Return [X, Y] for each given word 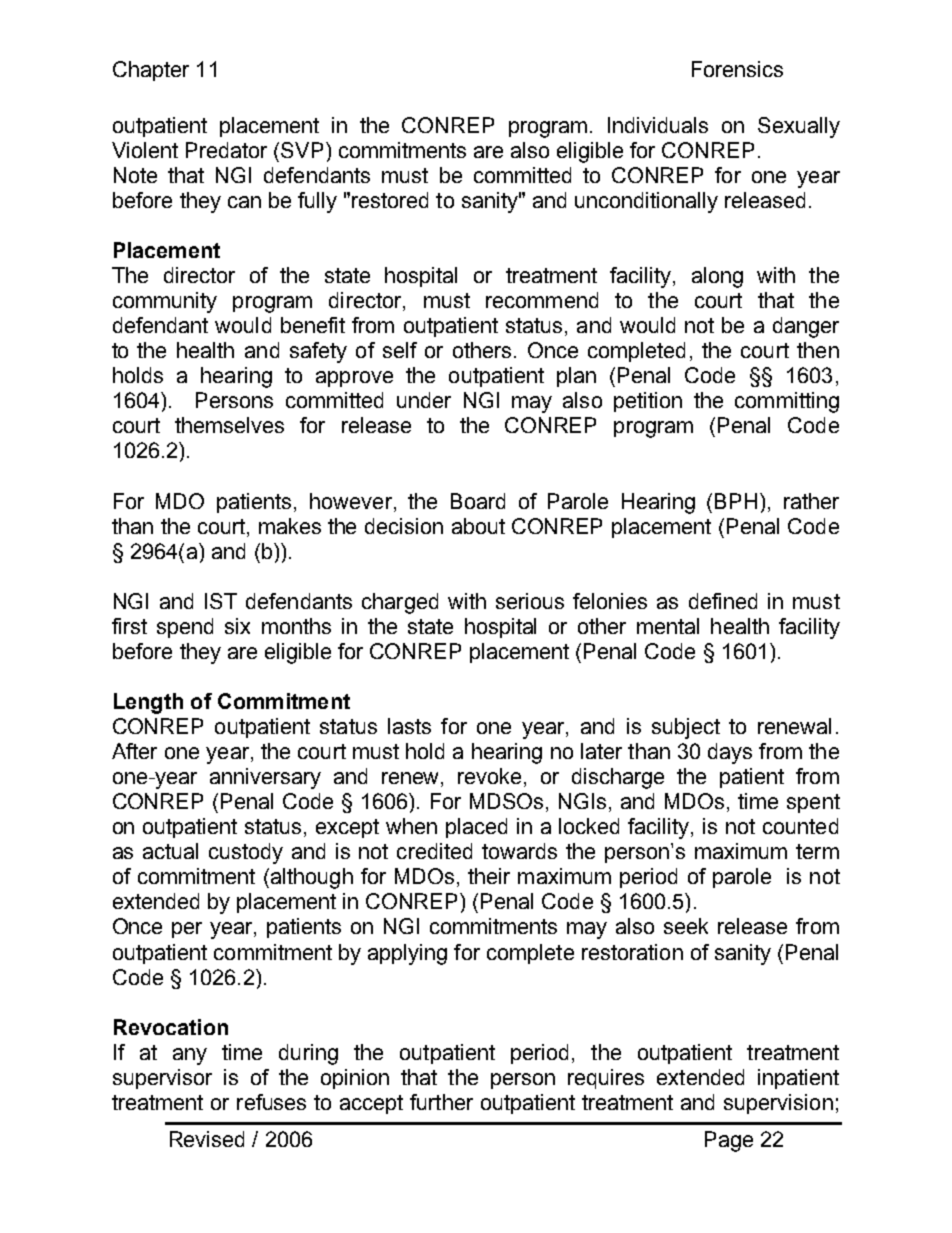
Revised [207, 1139]
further [441, 1102]
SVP [302, 150]
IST [221, 601]
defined [723, 601]
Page [729, 1141]
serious [530, 601]
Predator [226, 150]
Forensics [737, 69]
